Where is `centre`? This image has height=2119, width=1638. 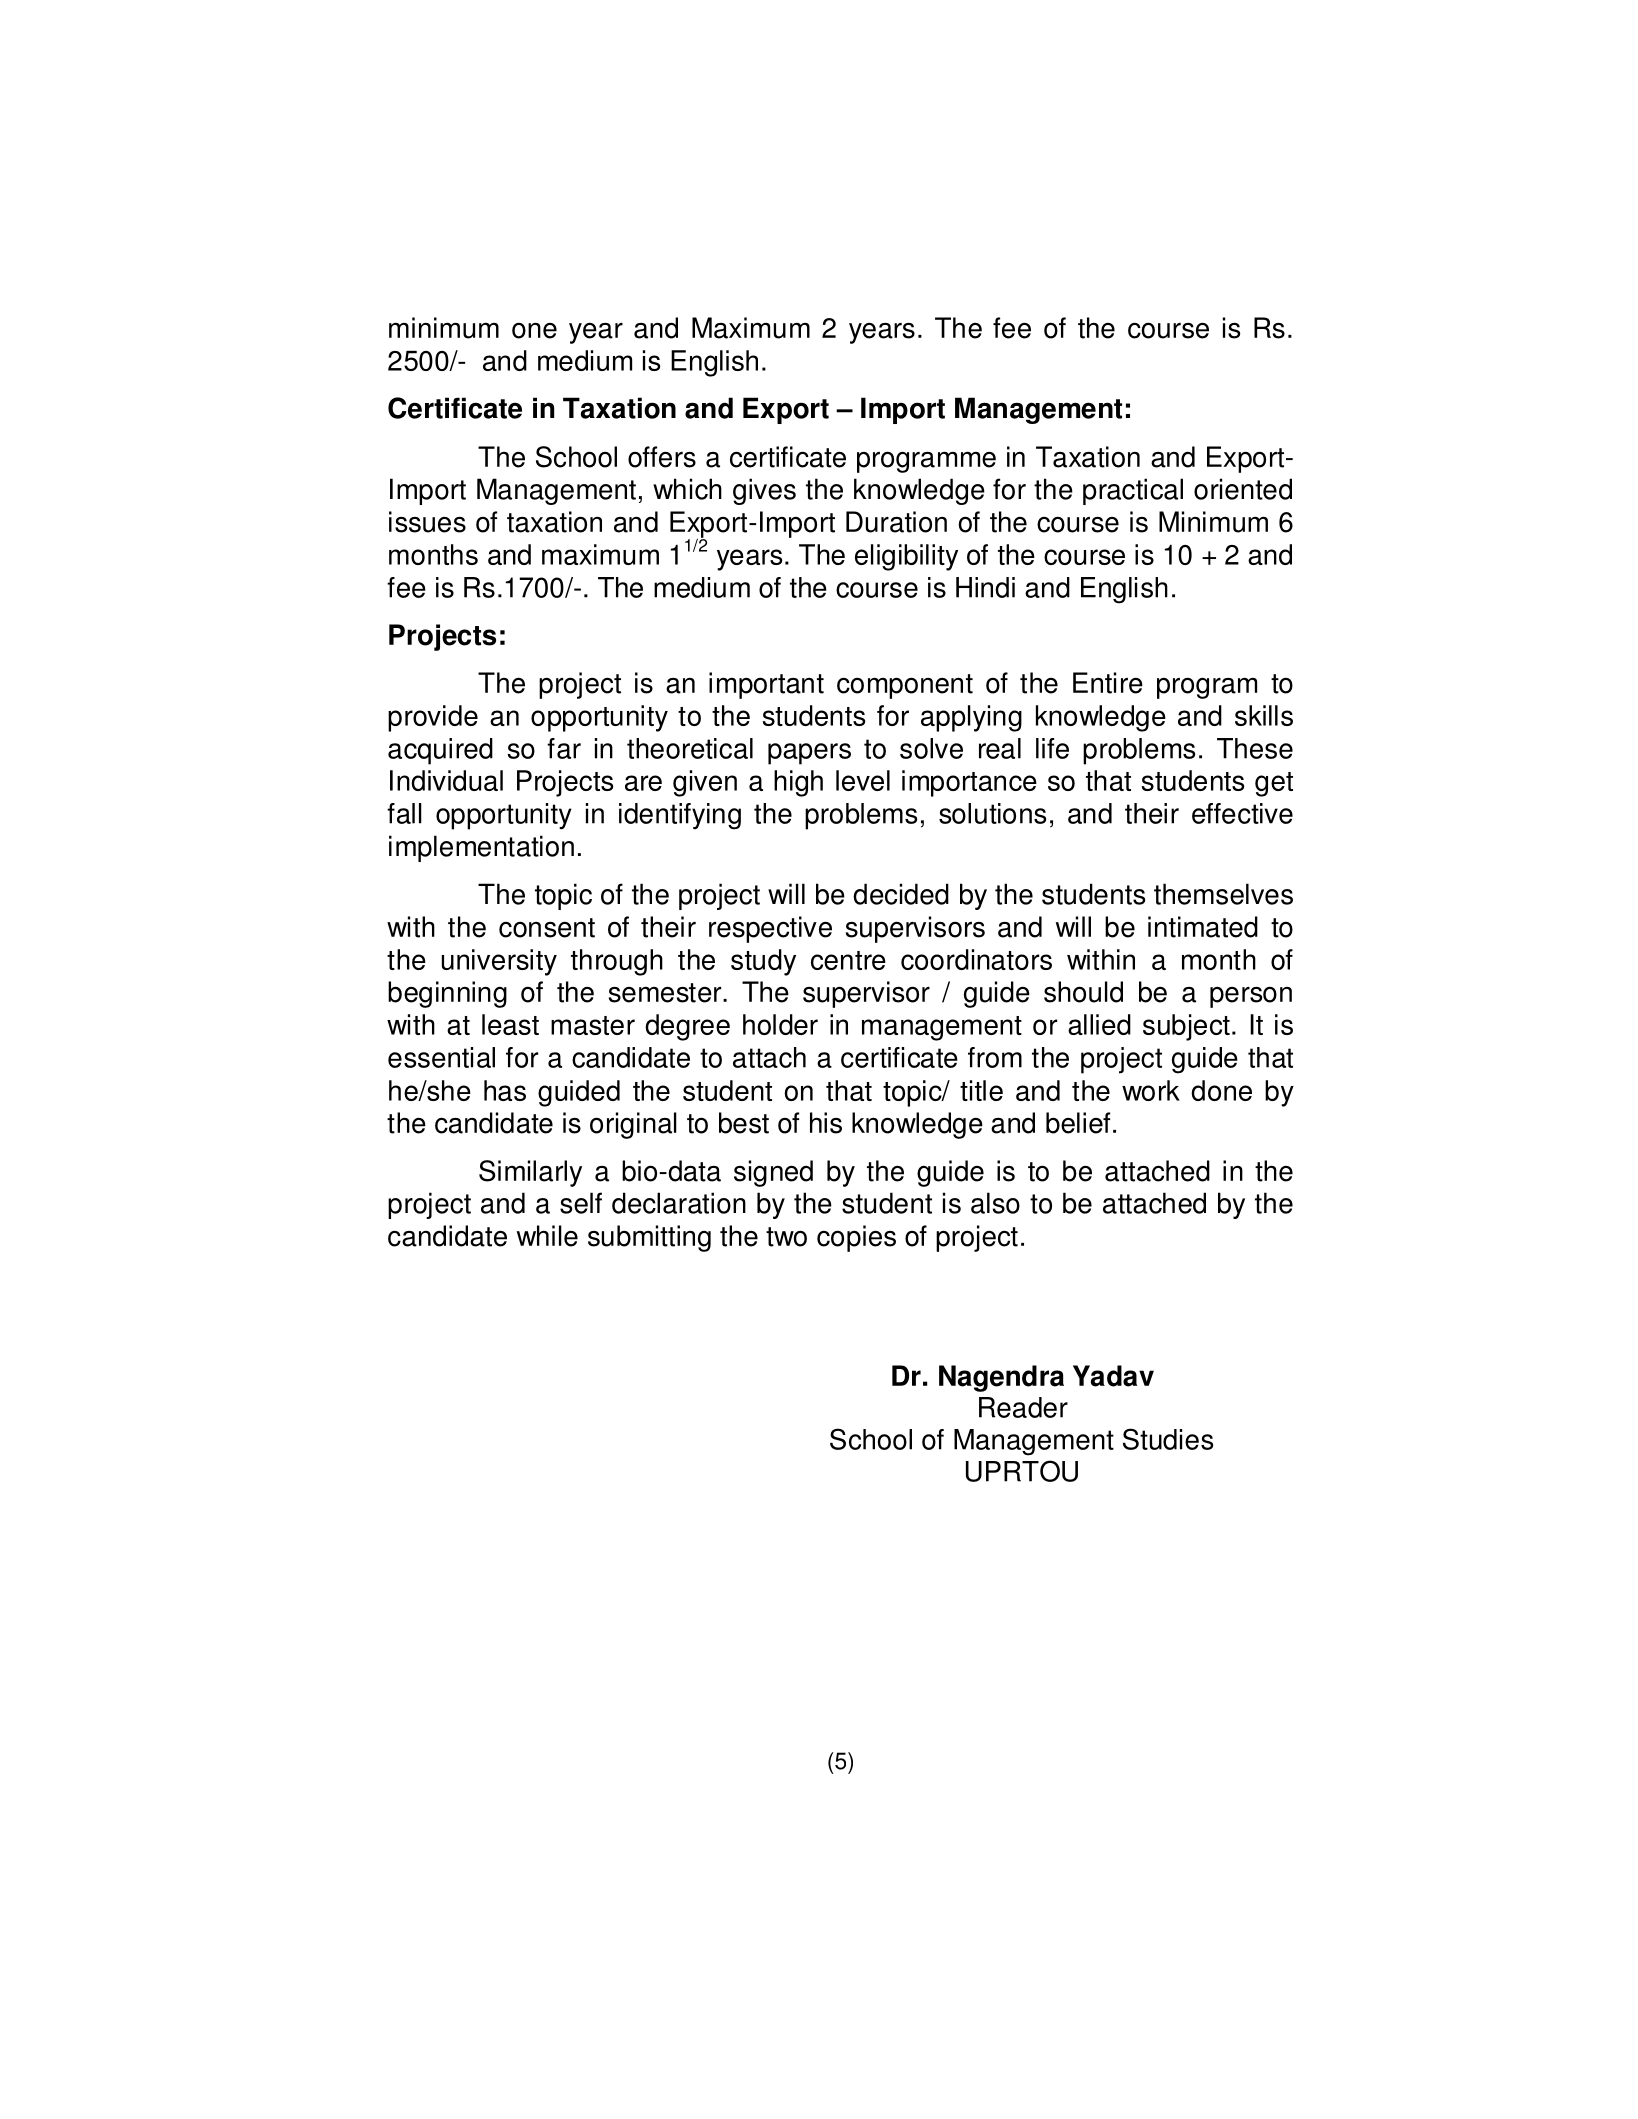 centre is located at coordinates (848, 960).
